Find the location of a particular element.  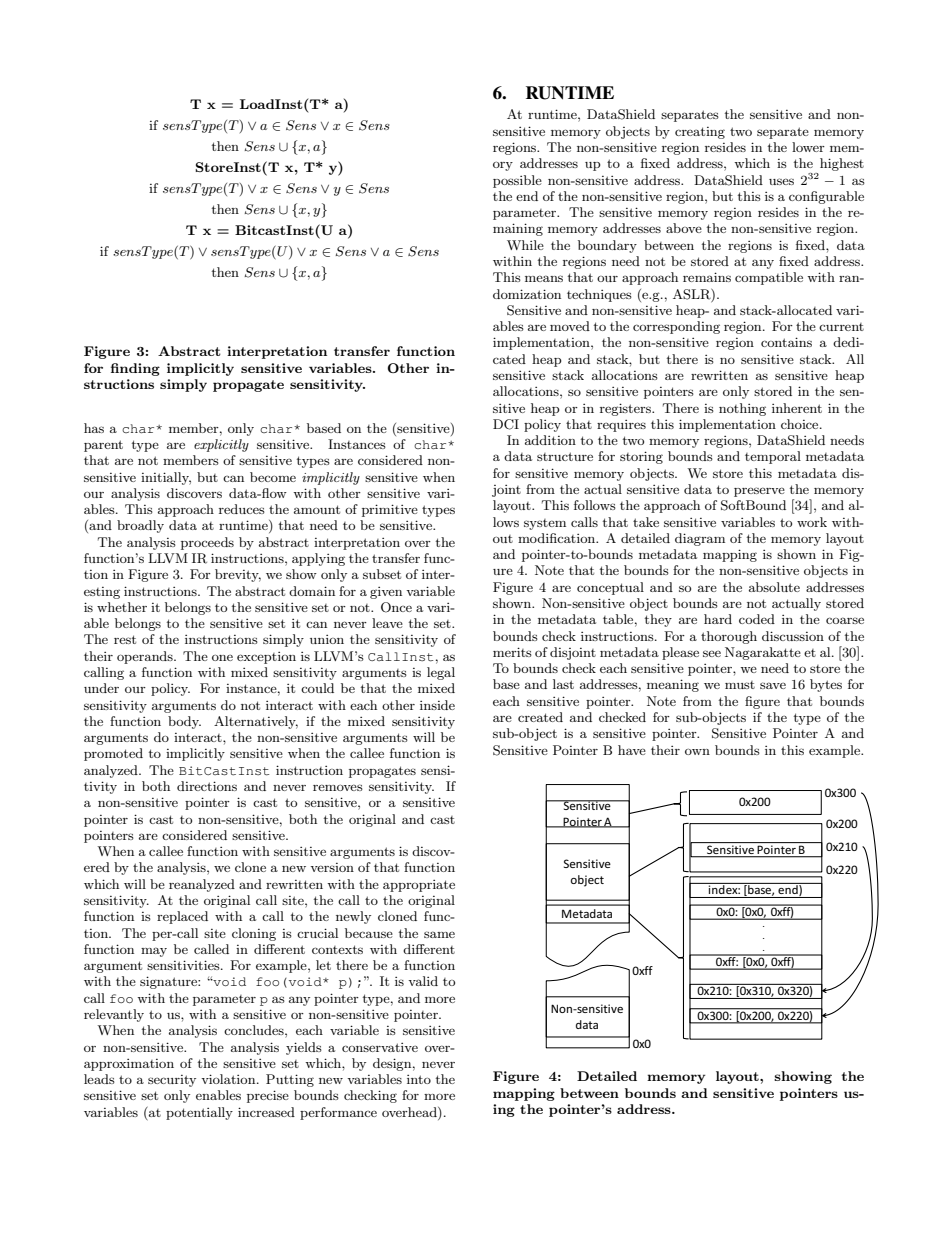

security is located at coordinates (172, 1081).
